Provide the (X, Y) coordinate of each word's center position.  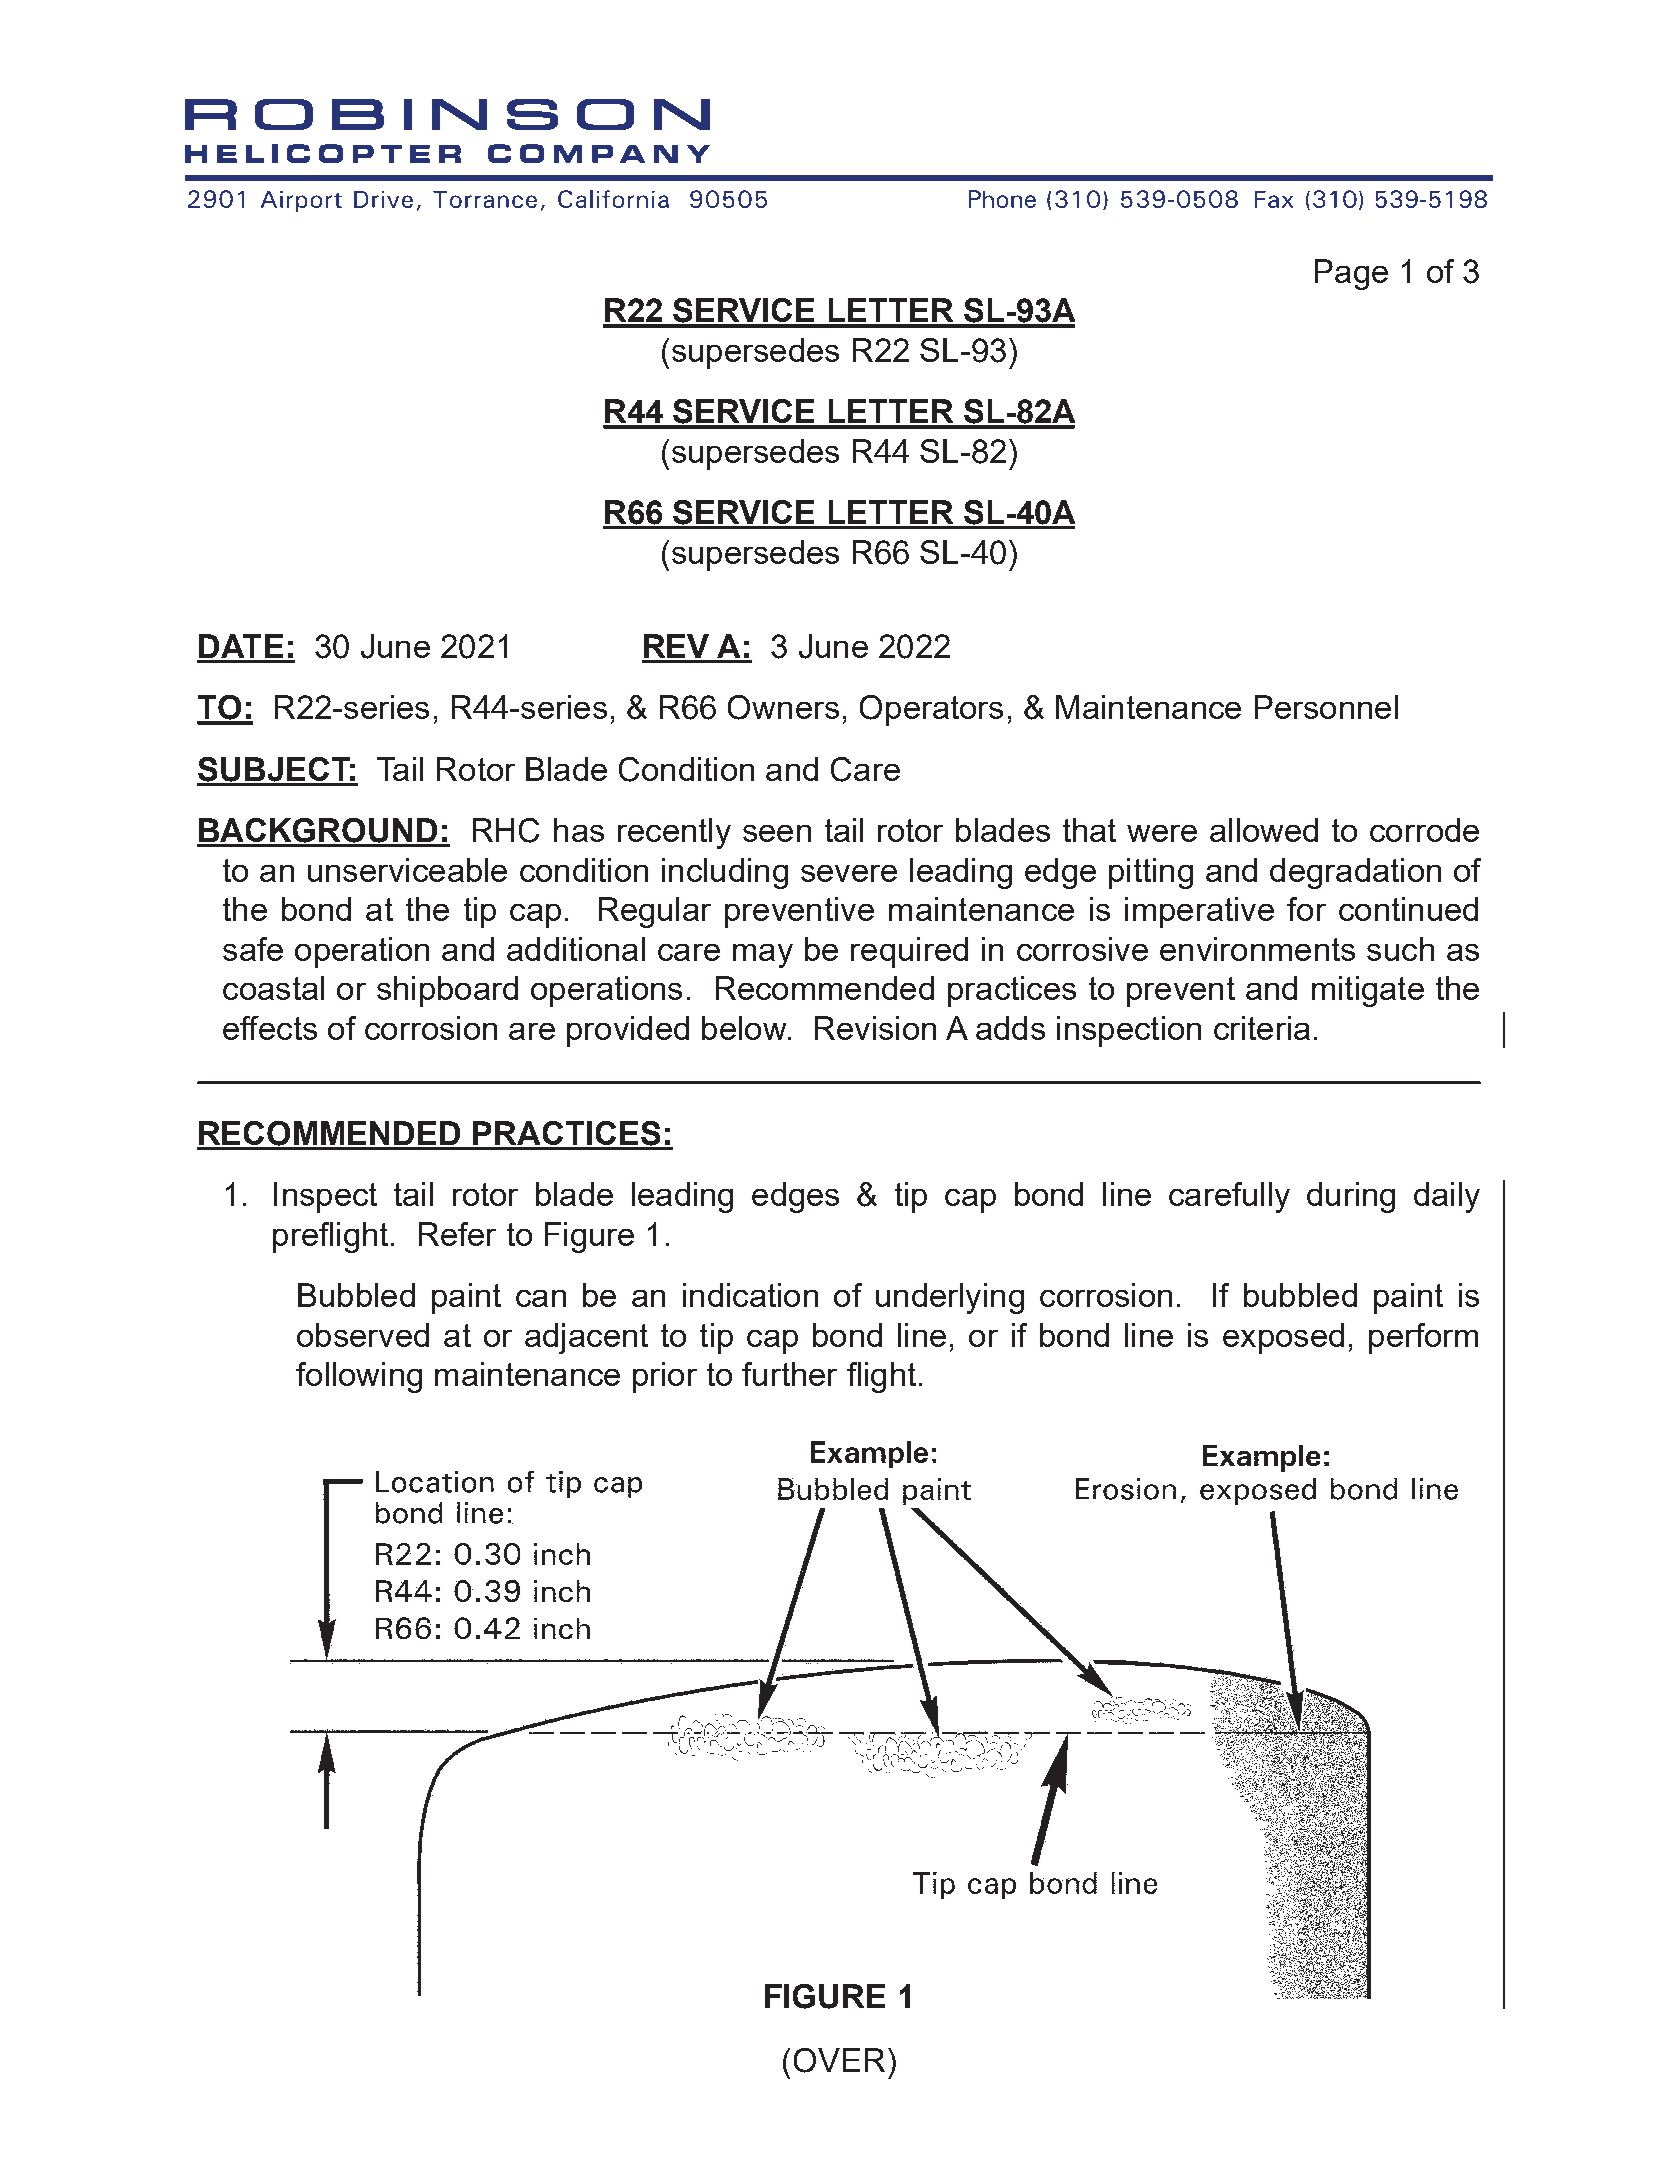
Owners (783, 707)
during (1351, 1197)
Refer (457, 1234)
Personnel (1326, 707)
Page (1351, 274)
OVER (839, 2060)
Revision (875, 1028)
